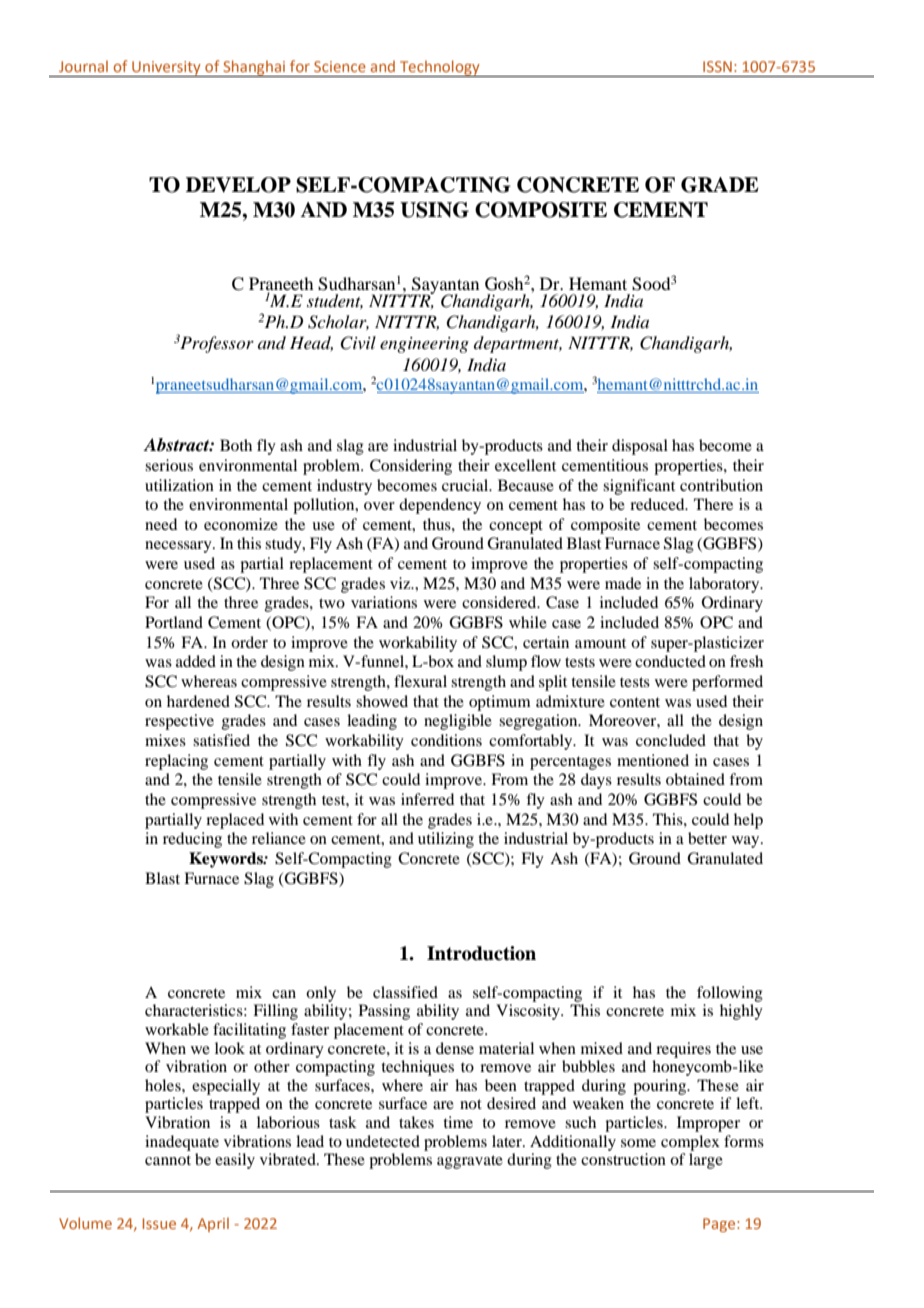  What do you see at coordinates (717, 66) in the screenshot?
I see `ISSN` at bounding box center [717, 66].
